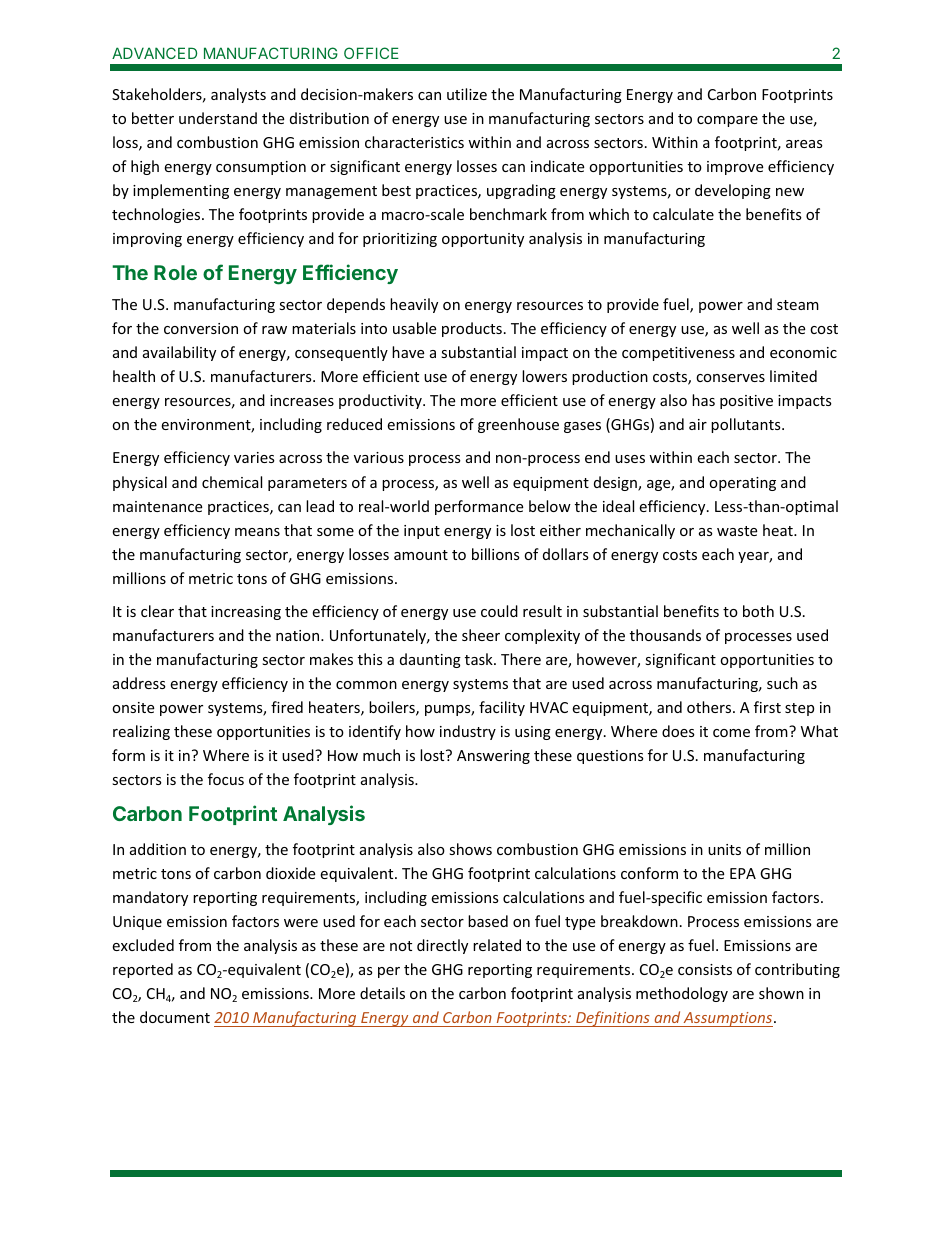 This screenshot has width=952, height=1233. I want to click on related, so click(497, 945).
